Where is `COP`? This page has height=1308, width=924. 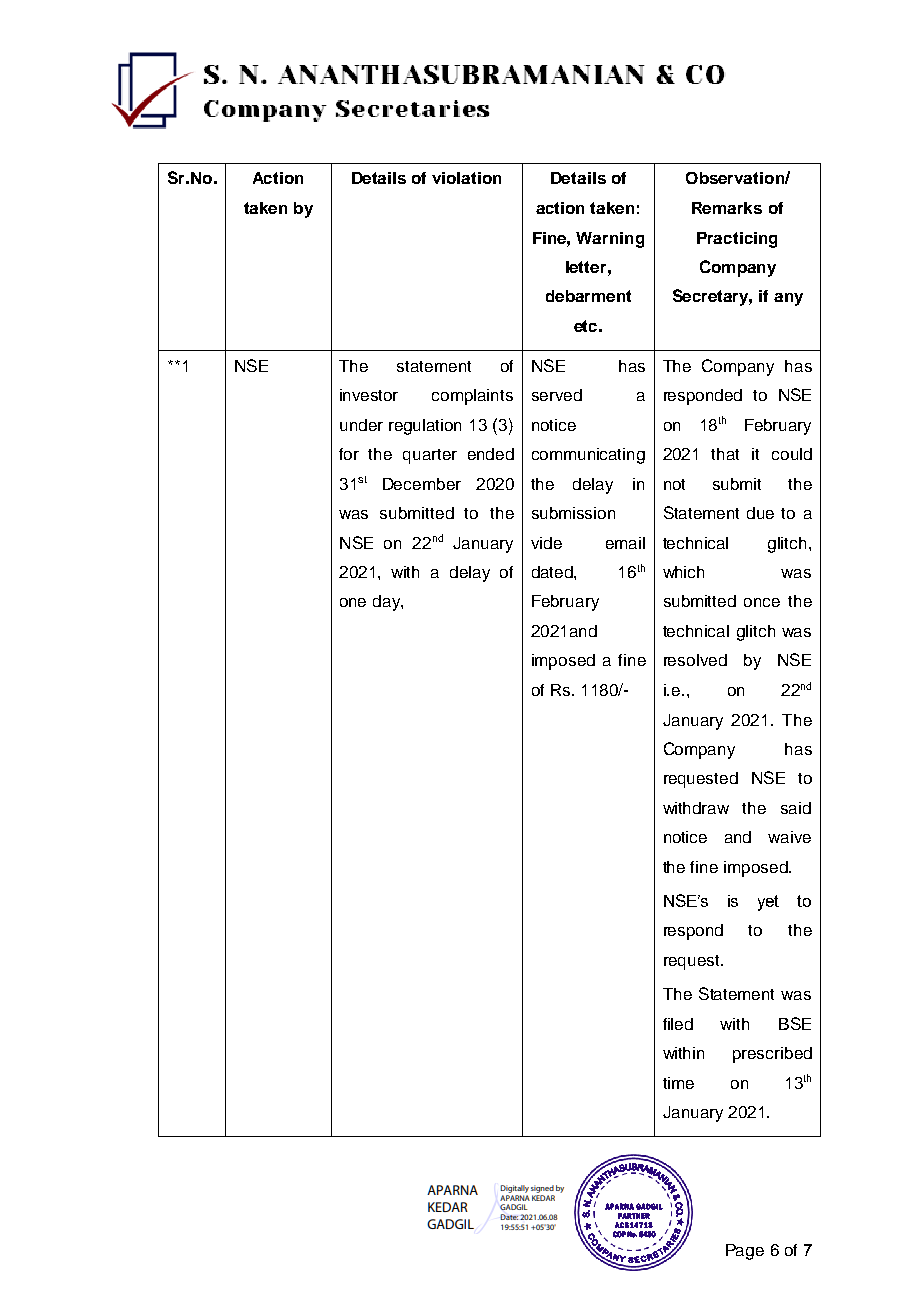 COP is located at coordinates (619, 1234).
